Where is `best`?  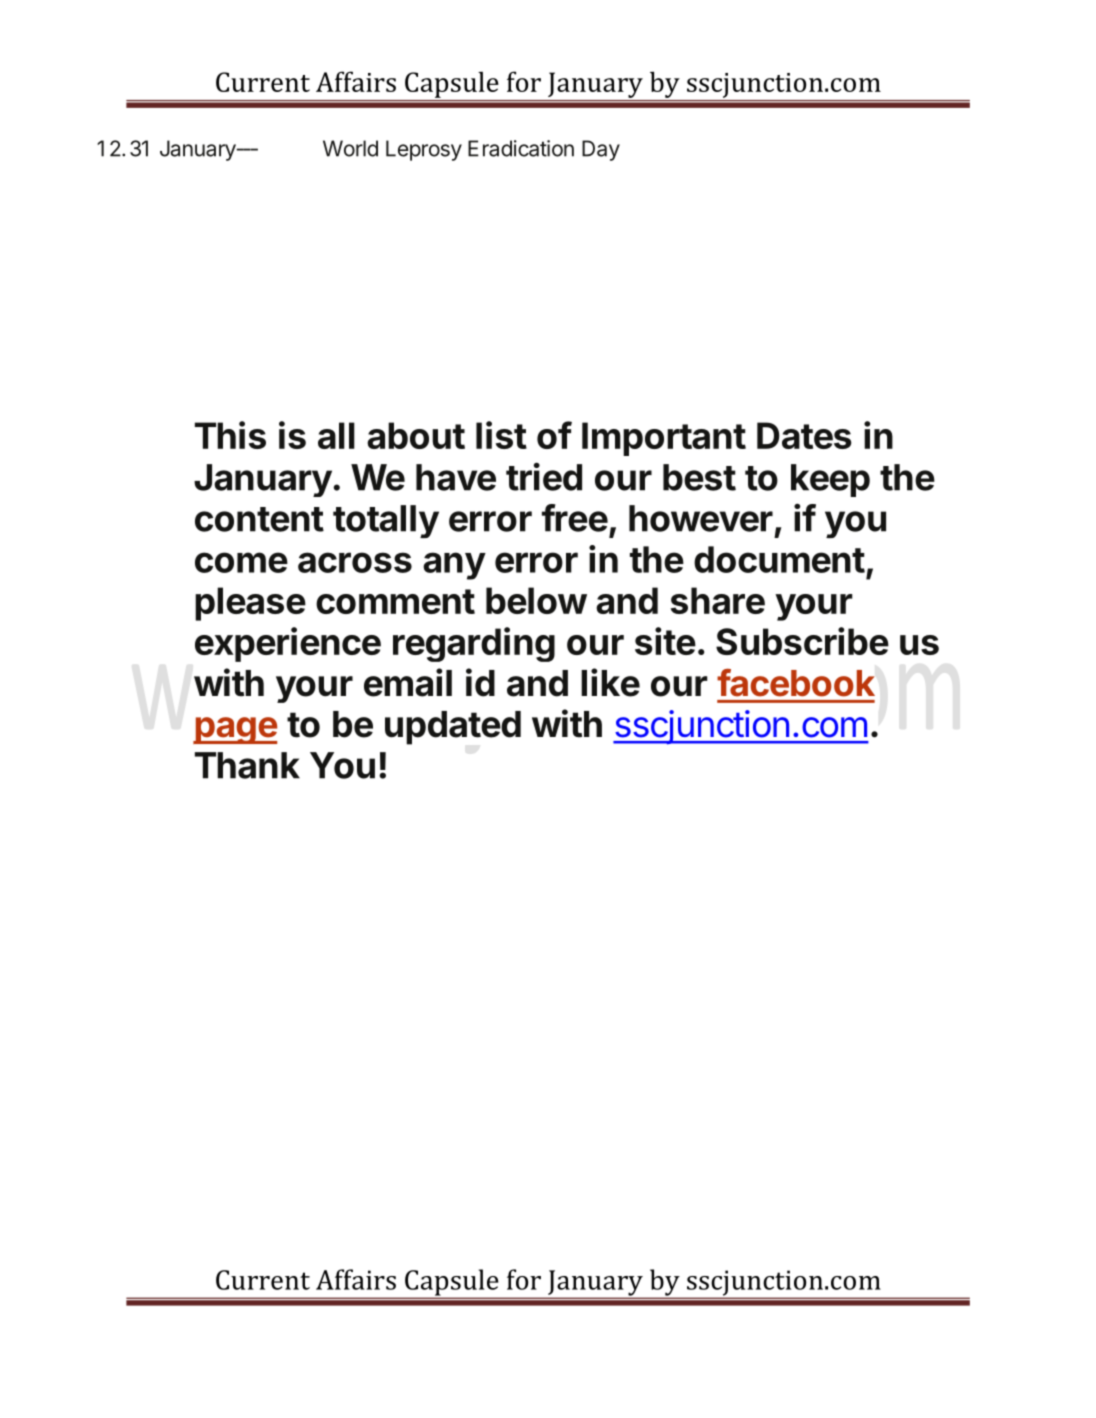 best is located at coordinates (699, 477).
